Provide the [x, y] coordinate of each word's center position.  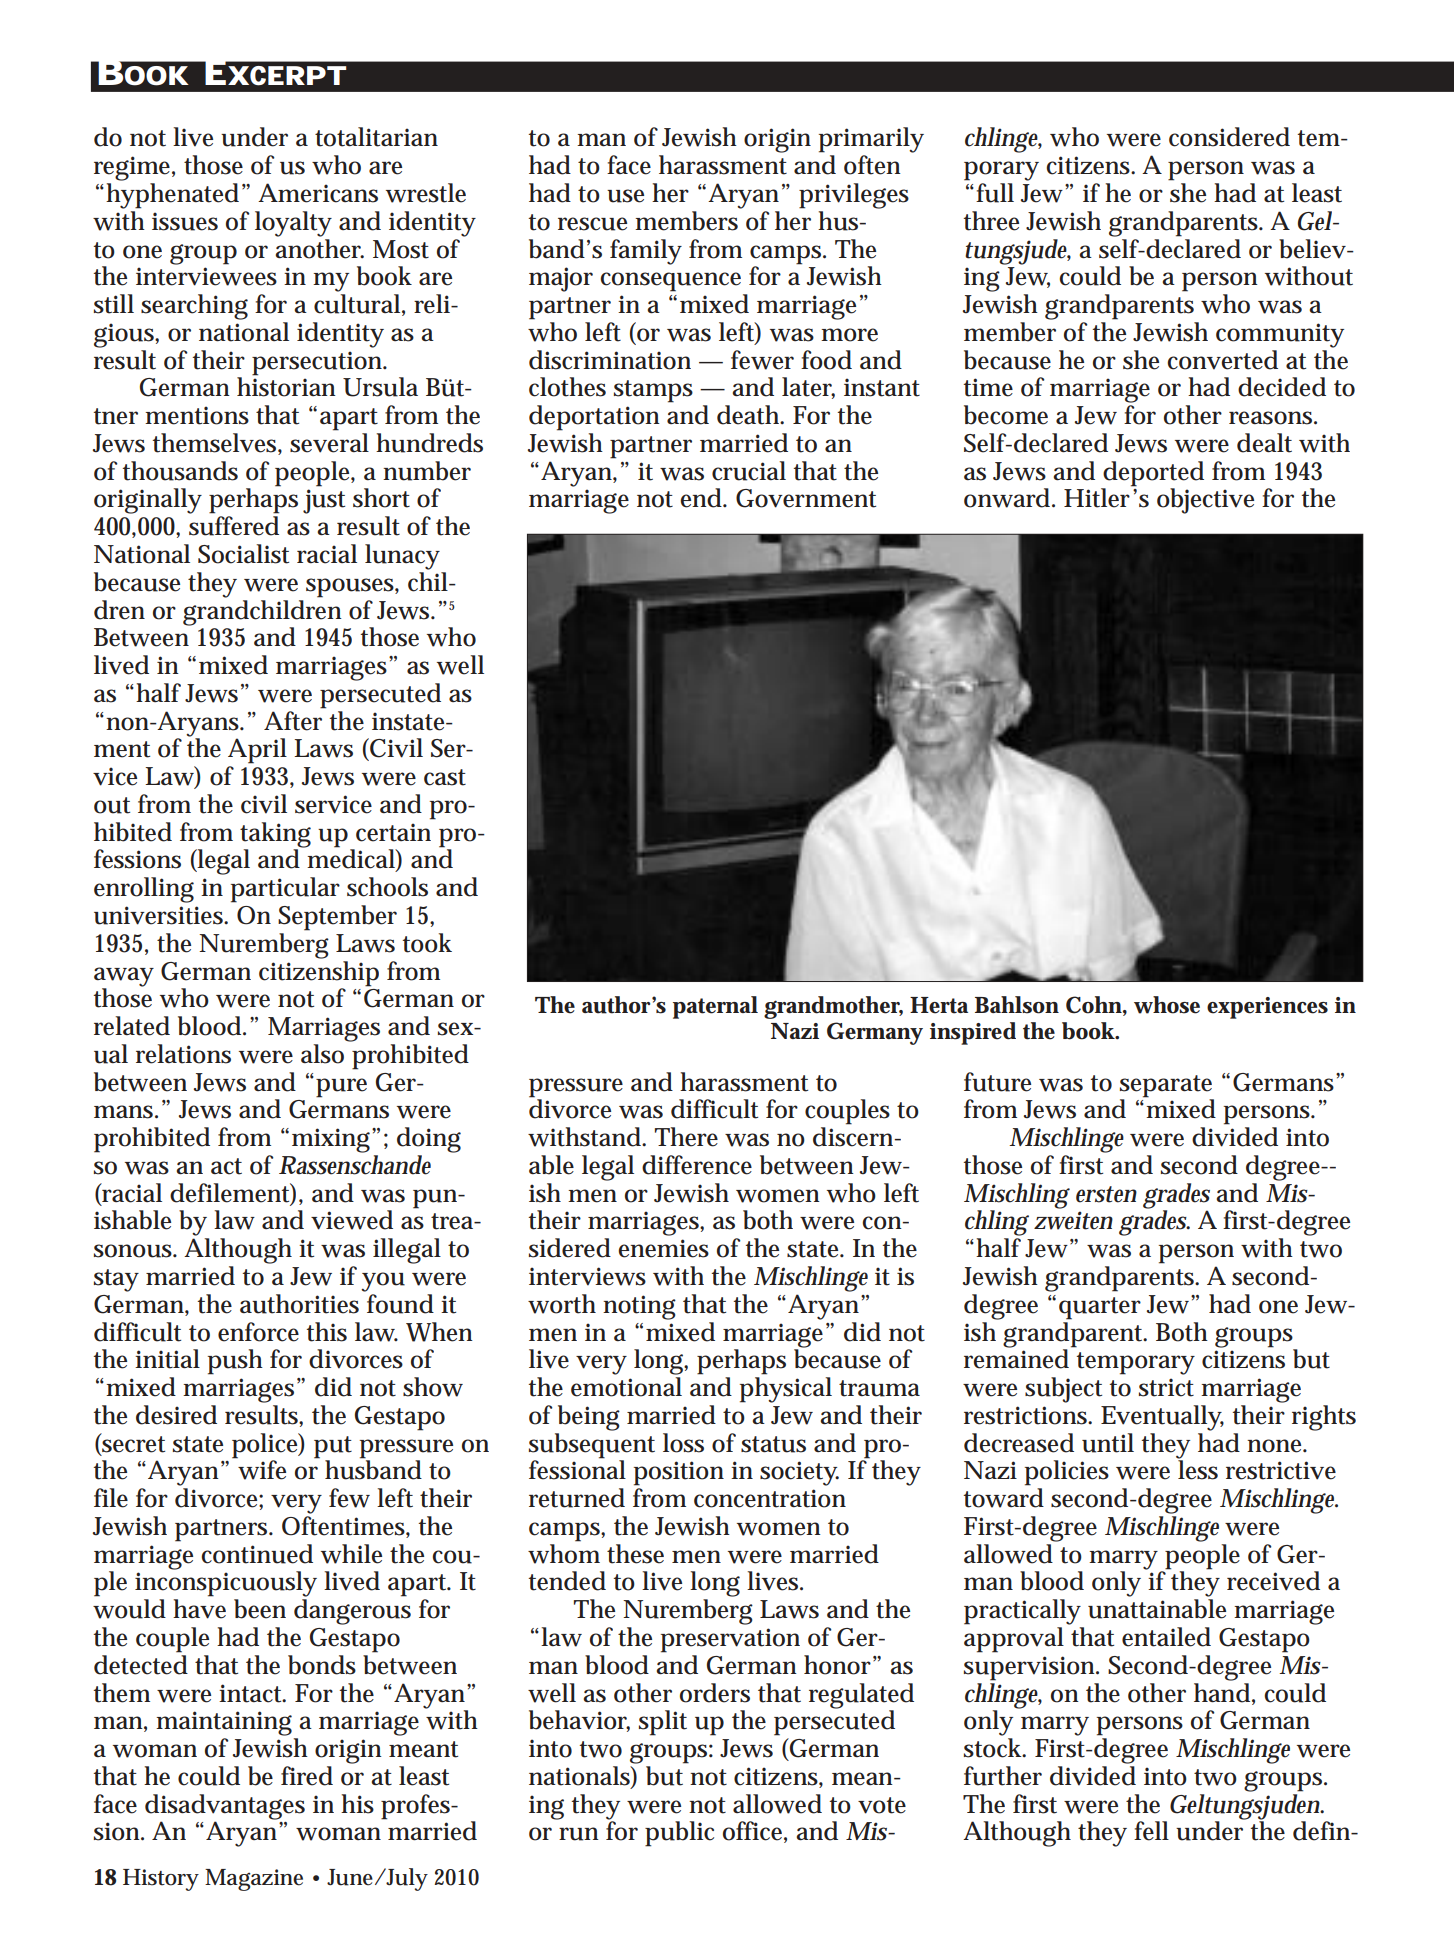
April [257, 751]
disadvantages [225, 1808]
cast [445, 777]
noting [639, 1307]
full [995, 193]
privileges [854, 196]
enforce [258, 1332]
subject [1063, 1390]
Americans [318, 193]
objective [1205, 501]
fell [1151, 1831]
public [679, 1834]
